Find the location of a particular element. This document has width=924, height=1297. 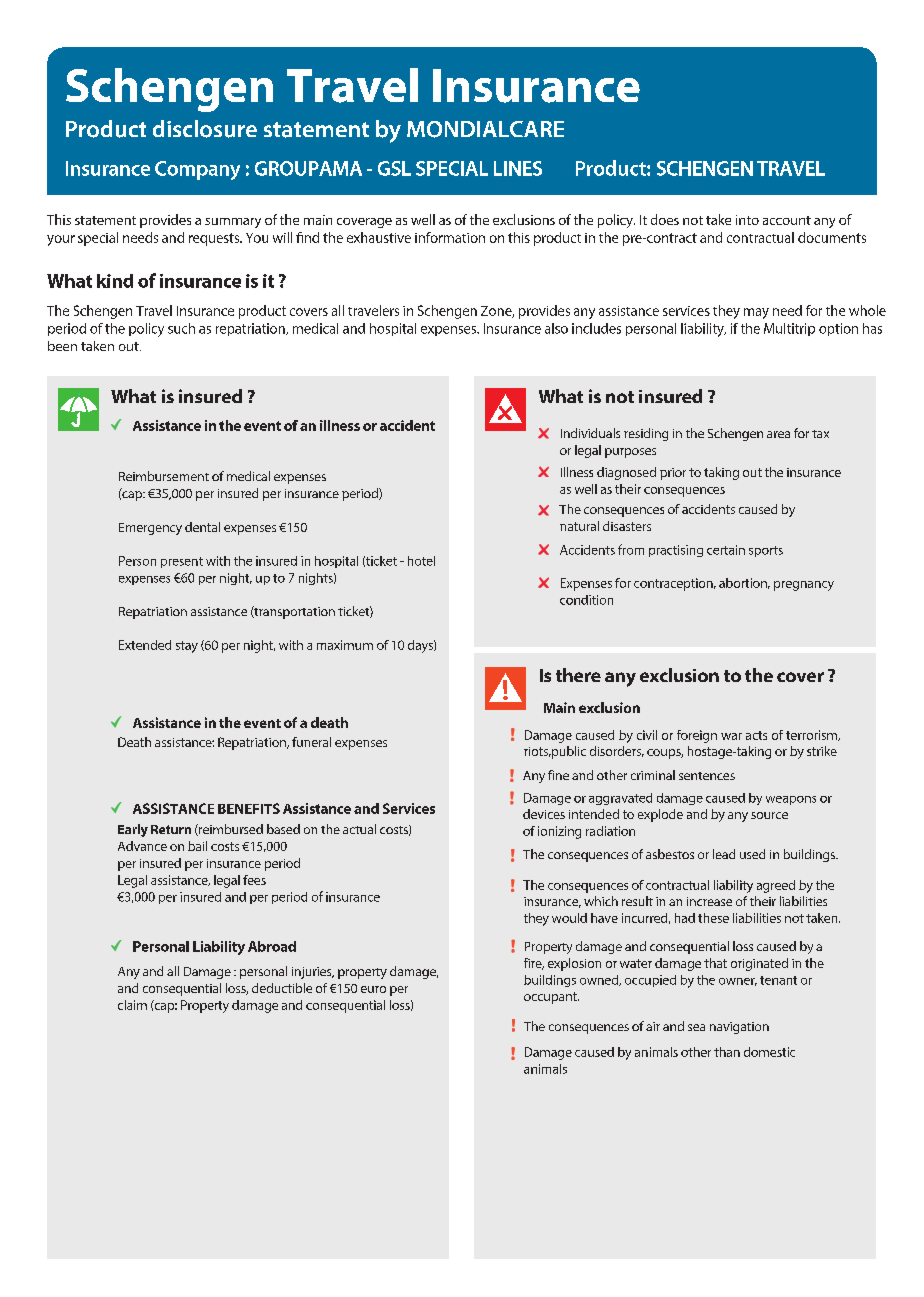

acts is located at coordinates (756, 735).
